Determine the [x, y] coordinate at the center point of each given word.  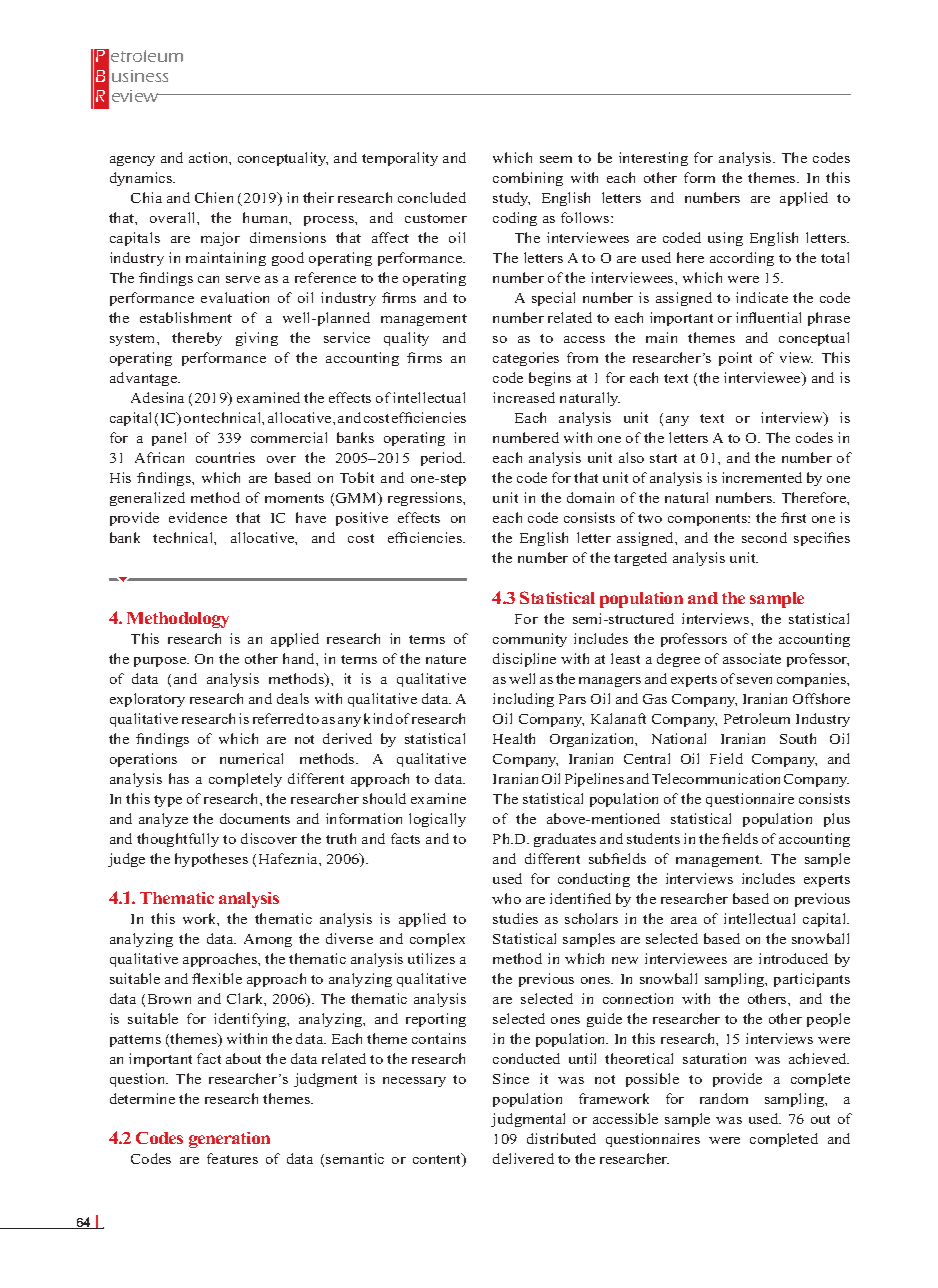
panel [169, 439]
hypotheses [211, 860]
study [511, 199]
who [506, 898]
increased [524, 397]
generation [229, 1140]
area [684, 920]
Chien [214, 197]
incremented [762, 477]
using [725, 239]
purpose [161, 662]
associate [752, 658]
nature [446, 659]
